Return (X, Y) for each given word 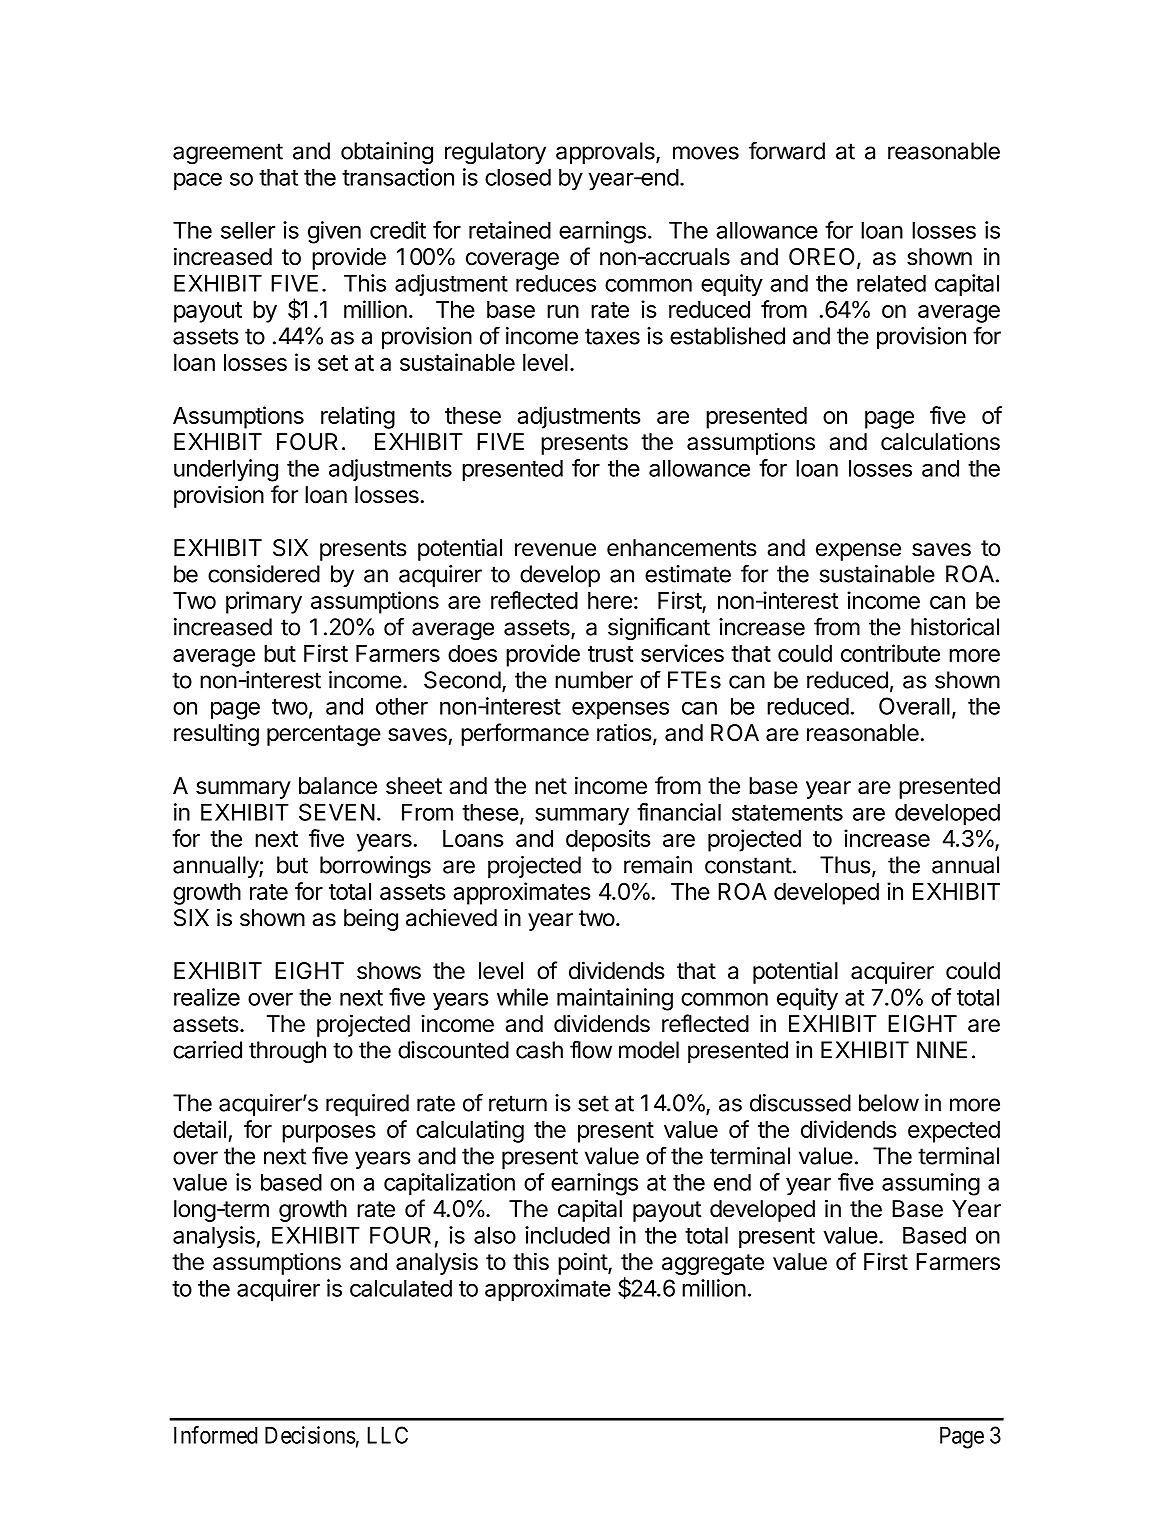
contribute (890, 653)
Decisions (310, 1435)
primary (264, 602)
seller (248, 230)
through (287, 1052)
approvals (606, 153)
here (610, 600)
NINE (942, 1050)
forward (787, 150)
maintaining (615, 999)
